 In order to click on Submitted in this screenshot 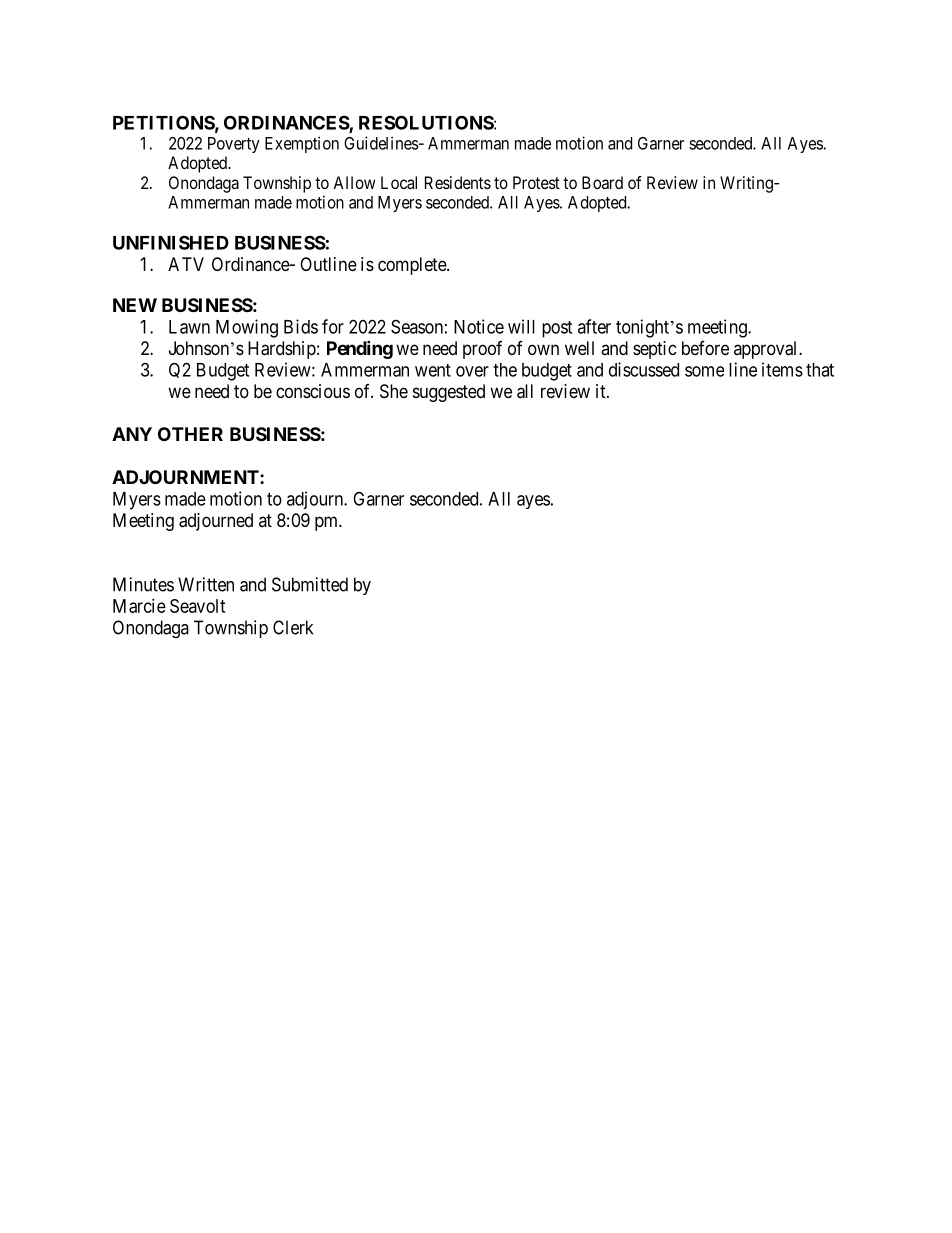, I will do `click(310, 584)`.
